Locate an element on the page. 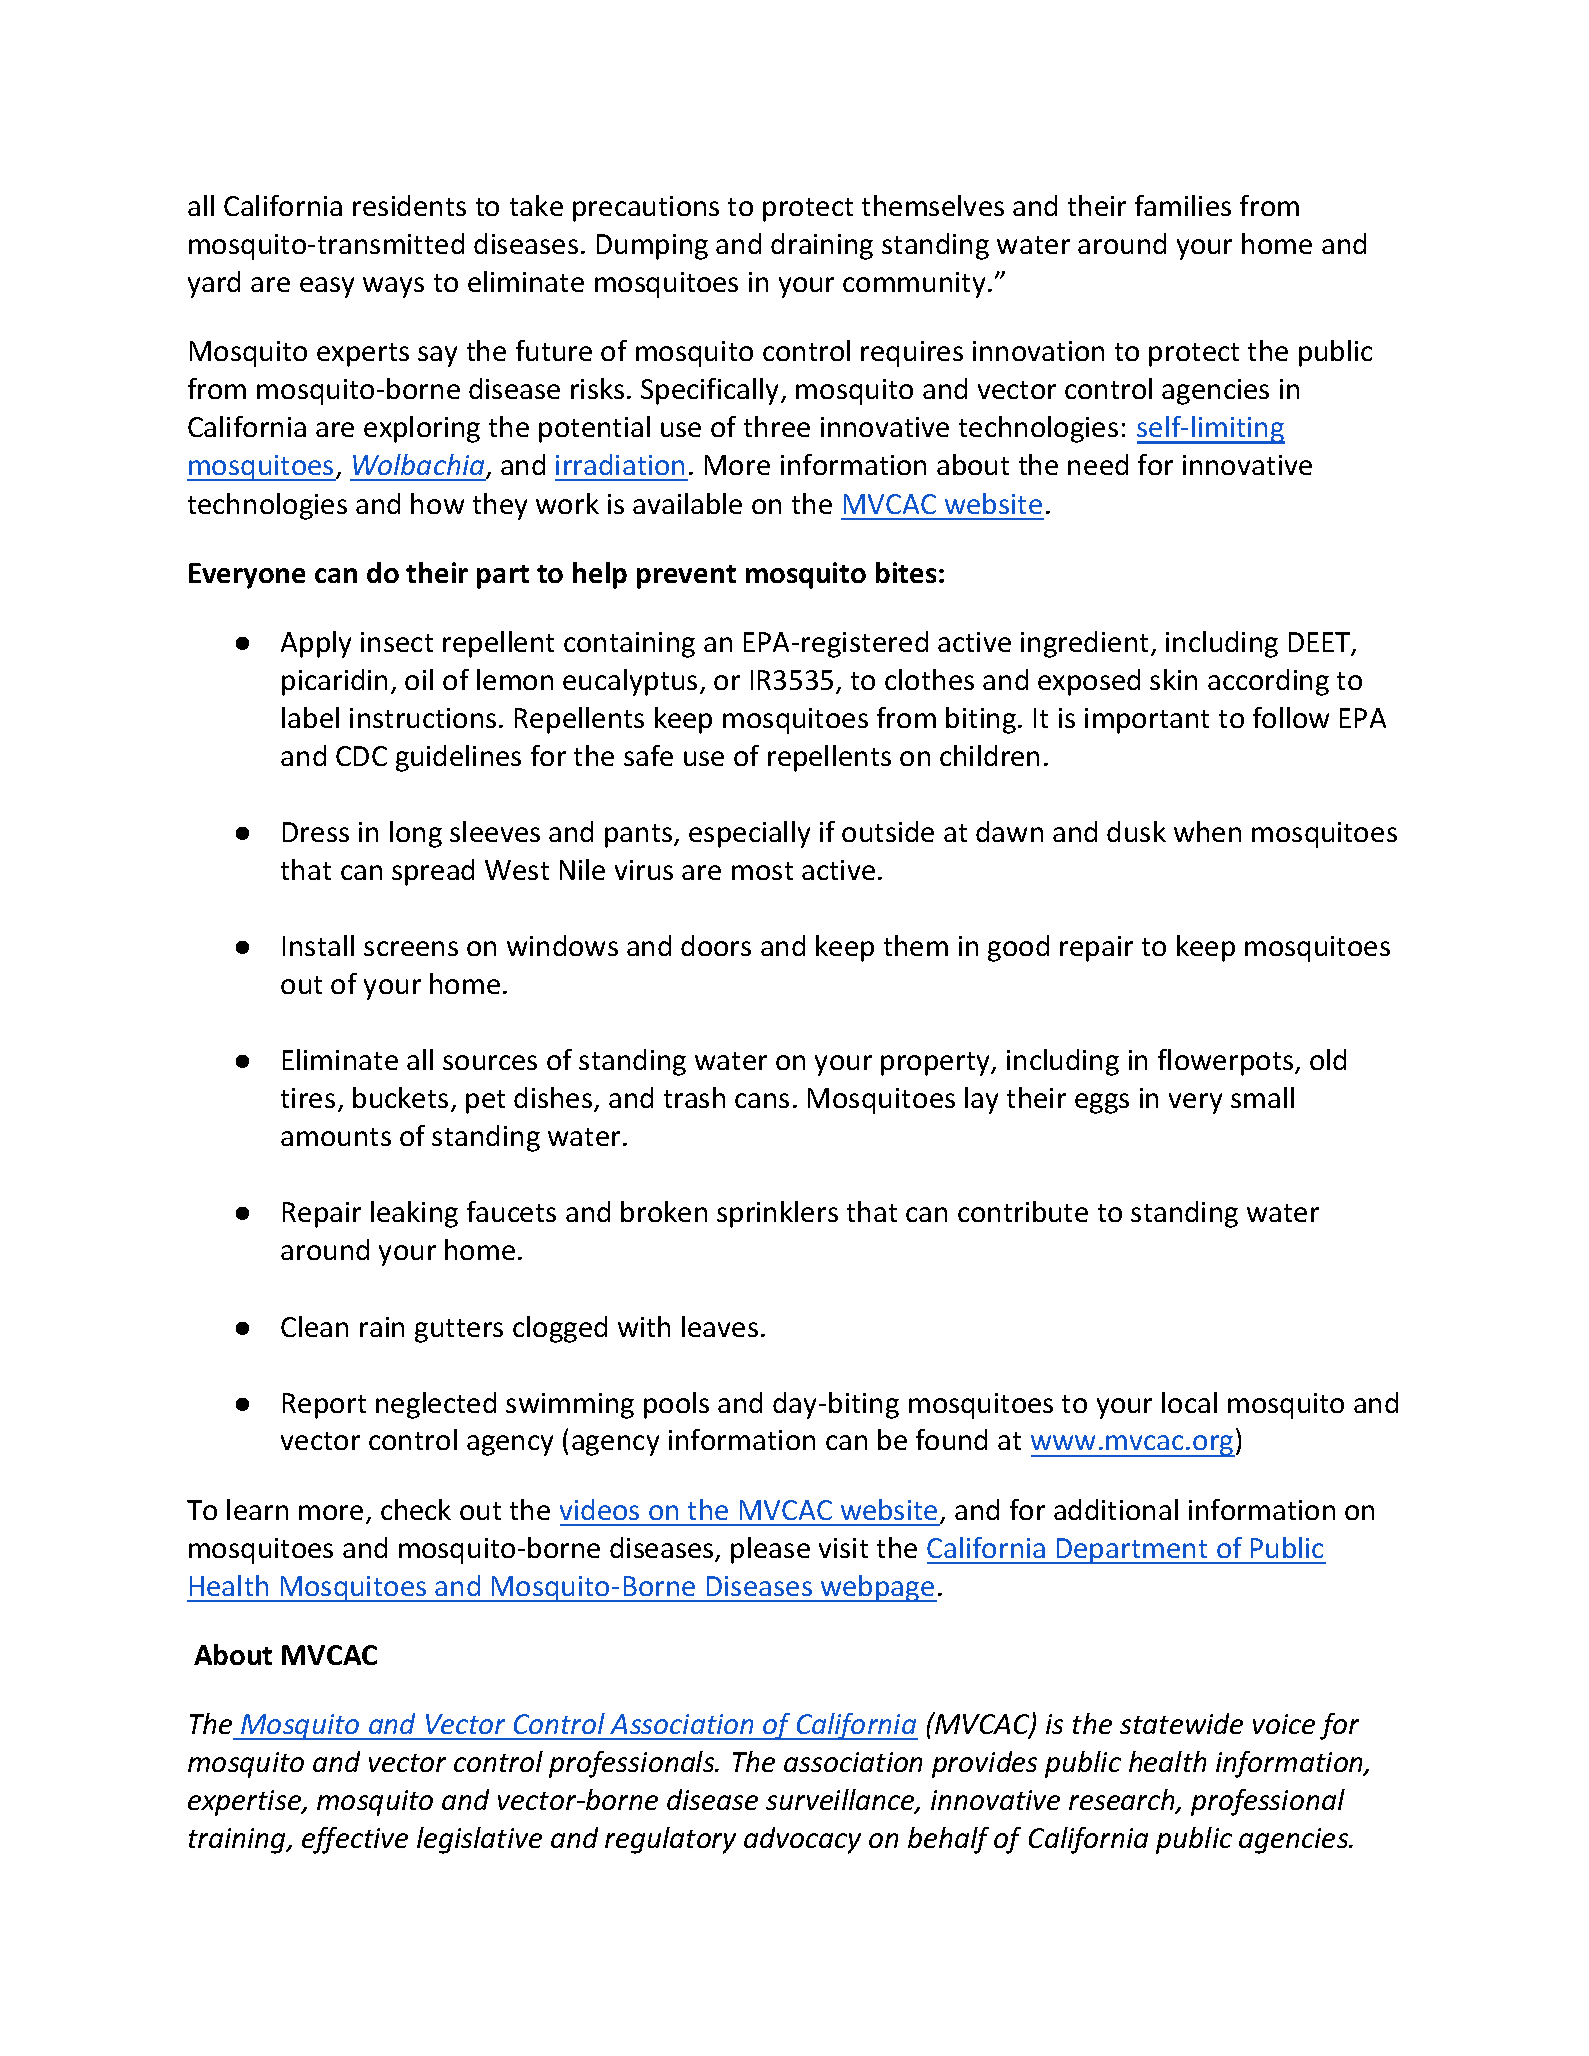  surveillance is located at coordinates (841, 1801).
